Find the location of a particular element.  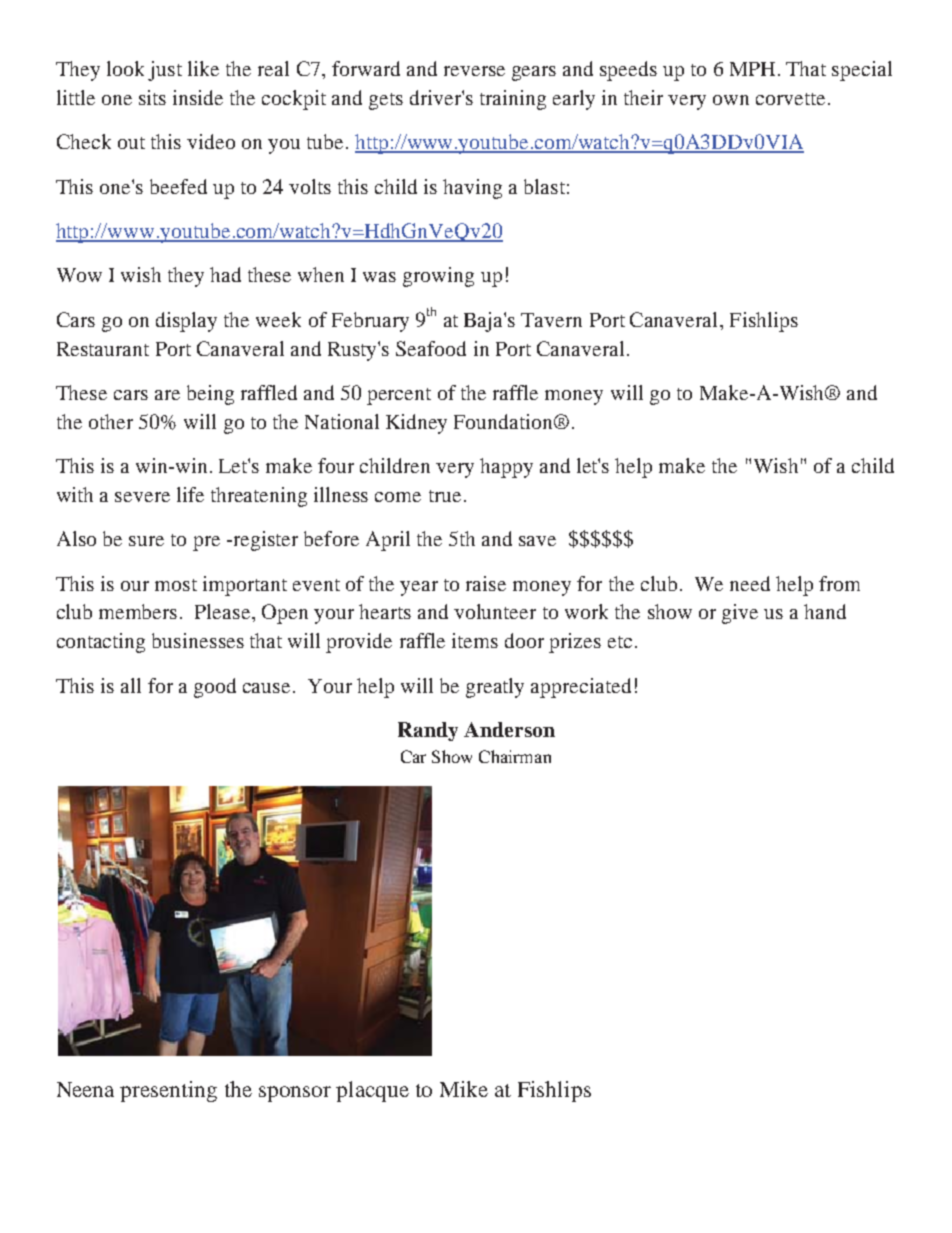

good is located at coordinates (215, 688).
